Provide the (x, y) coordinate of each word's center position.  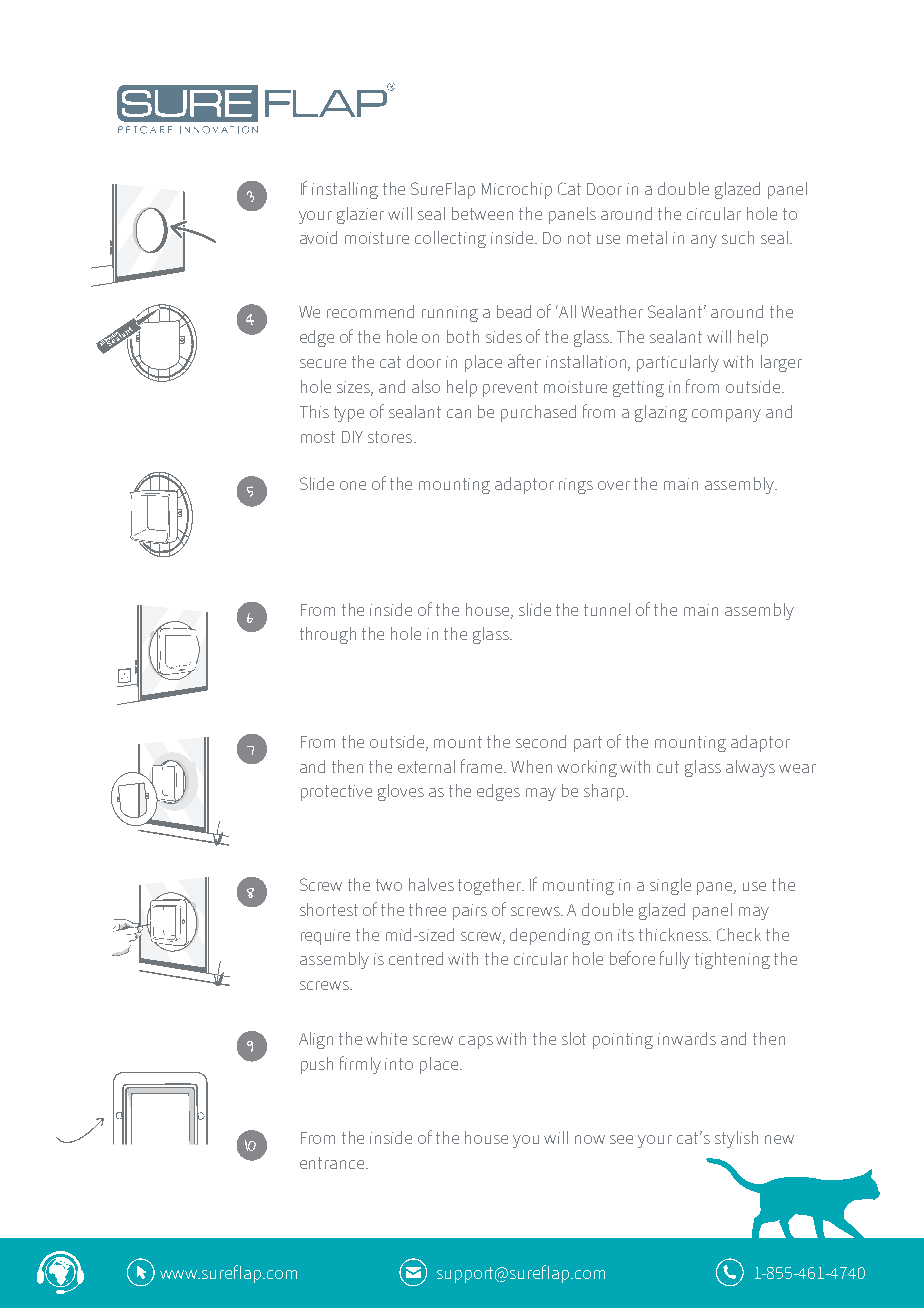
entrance (333, 1163)
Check (739, 934)
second (541, 741)
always (750, 768)
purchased (538, 413)
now (590, 1139)
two (389, 885)
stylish (736, 1139)
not (579, 238)
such (738, 237)
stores (390, 437)
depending (550, 936)
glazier (360, 215)
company (726, 415)
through (328, 635)
